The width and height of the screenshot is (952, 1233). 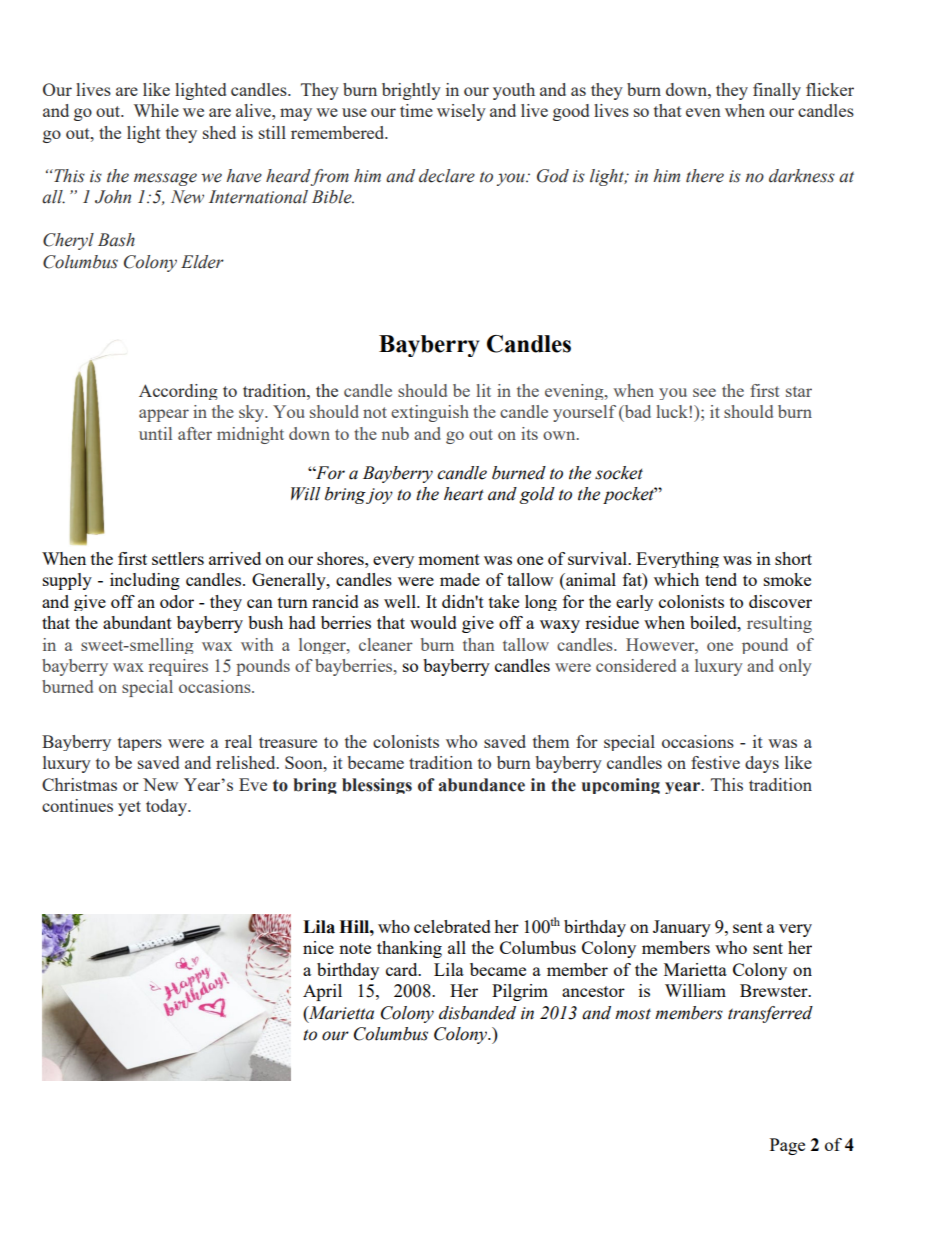 What do you see at coordinates (168, 807) in the screenshot?
I see `today` at bounding box center [168, 807].
